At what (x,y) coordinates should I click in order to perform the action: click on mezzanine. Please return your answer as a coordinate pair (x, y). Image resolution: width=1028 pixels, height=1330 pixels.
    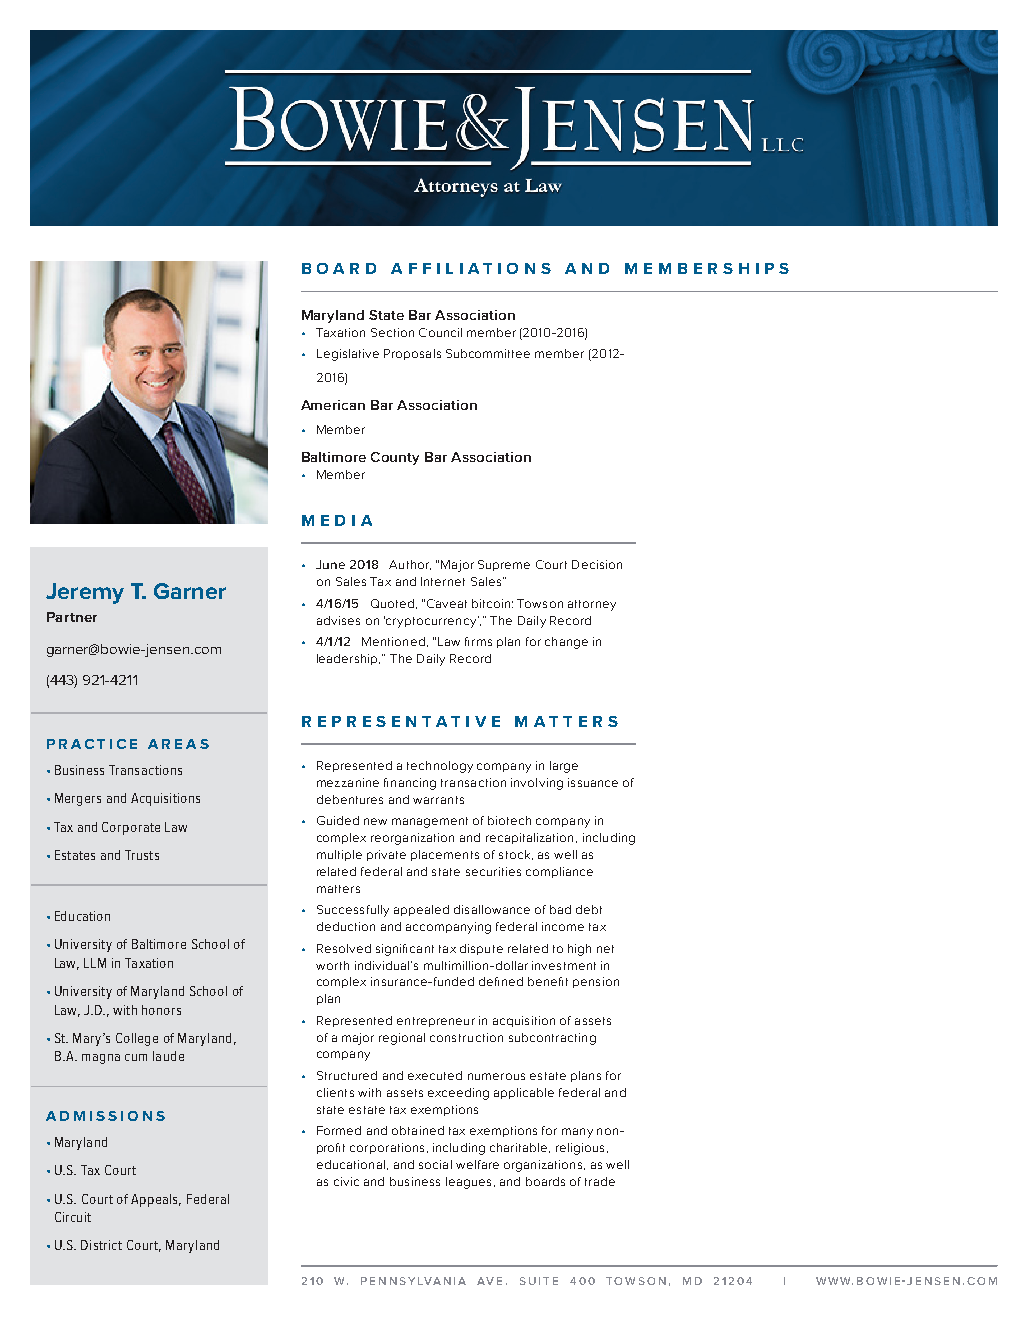
    Looking at the image, I should click on (348, 782).
